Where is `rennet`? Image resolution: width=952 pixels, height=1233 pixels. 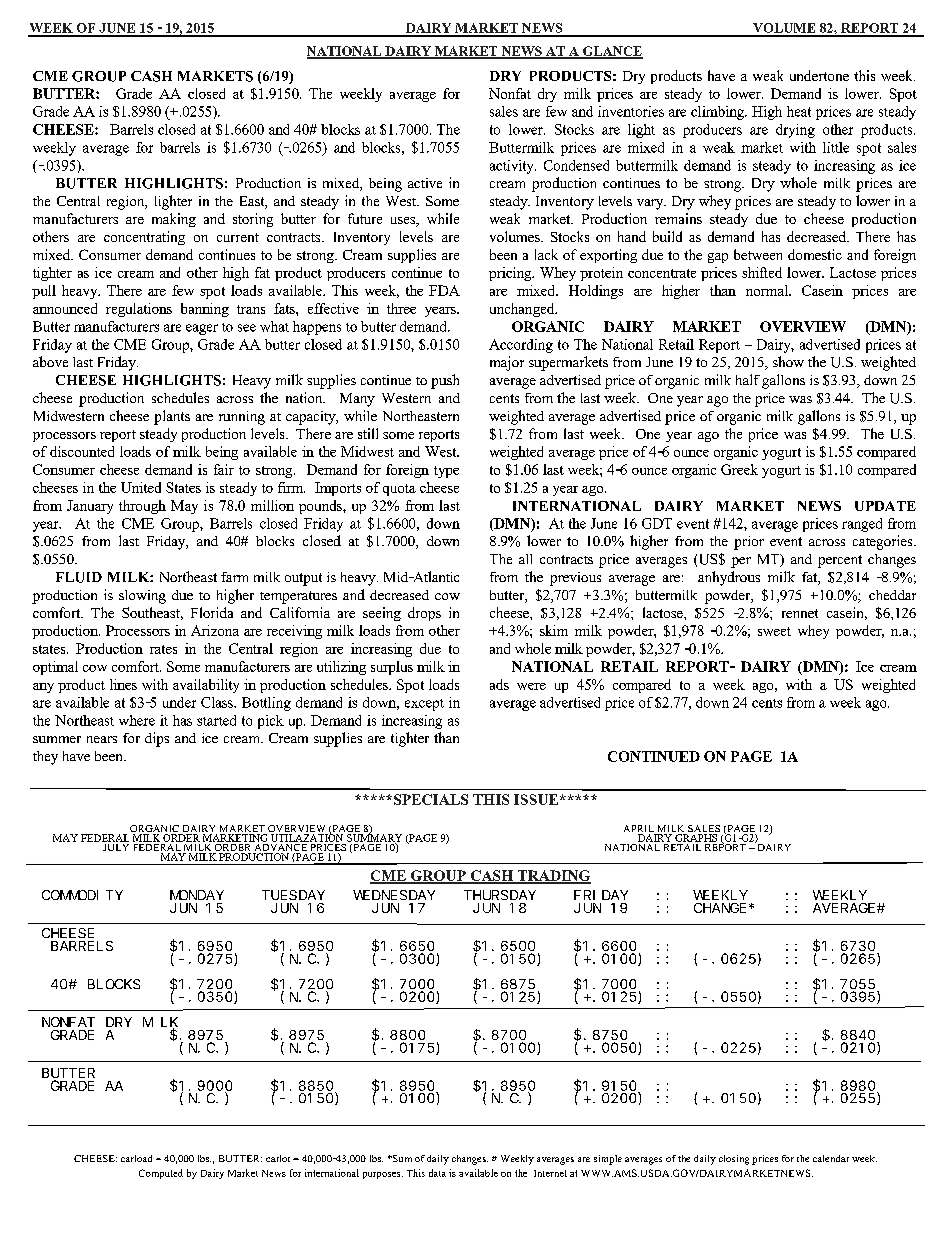
rennet is located at coordinates (800, 613).
